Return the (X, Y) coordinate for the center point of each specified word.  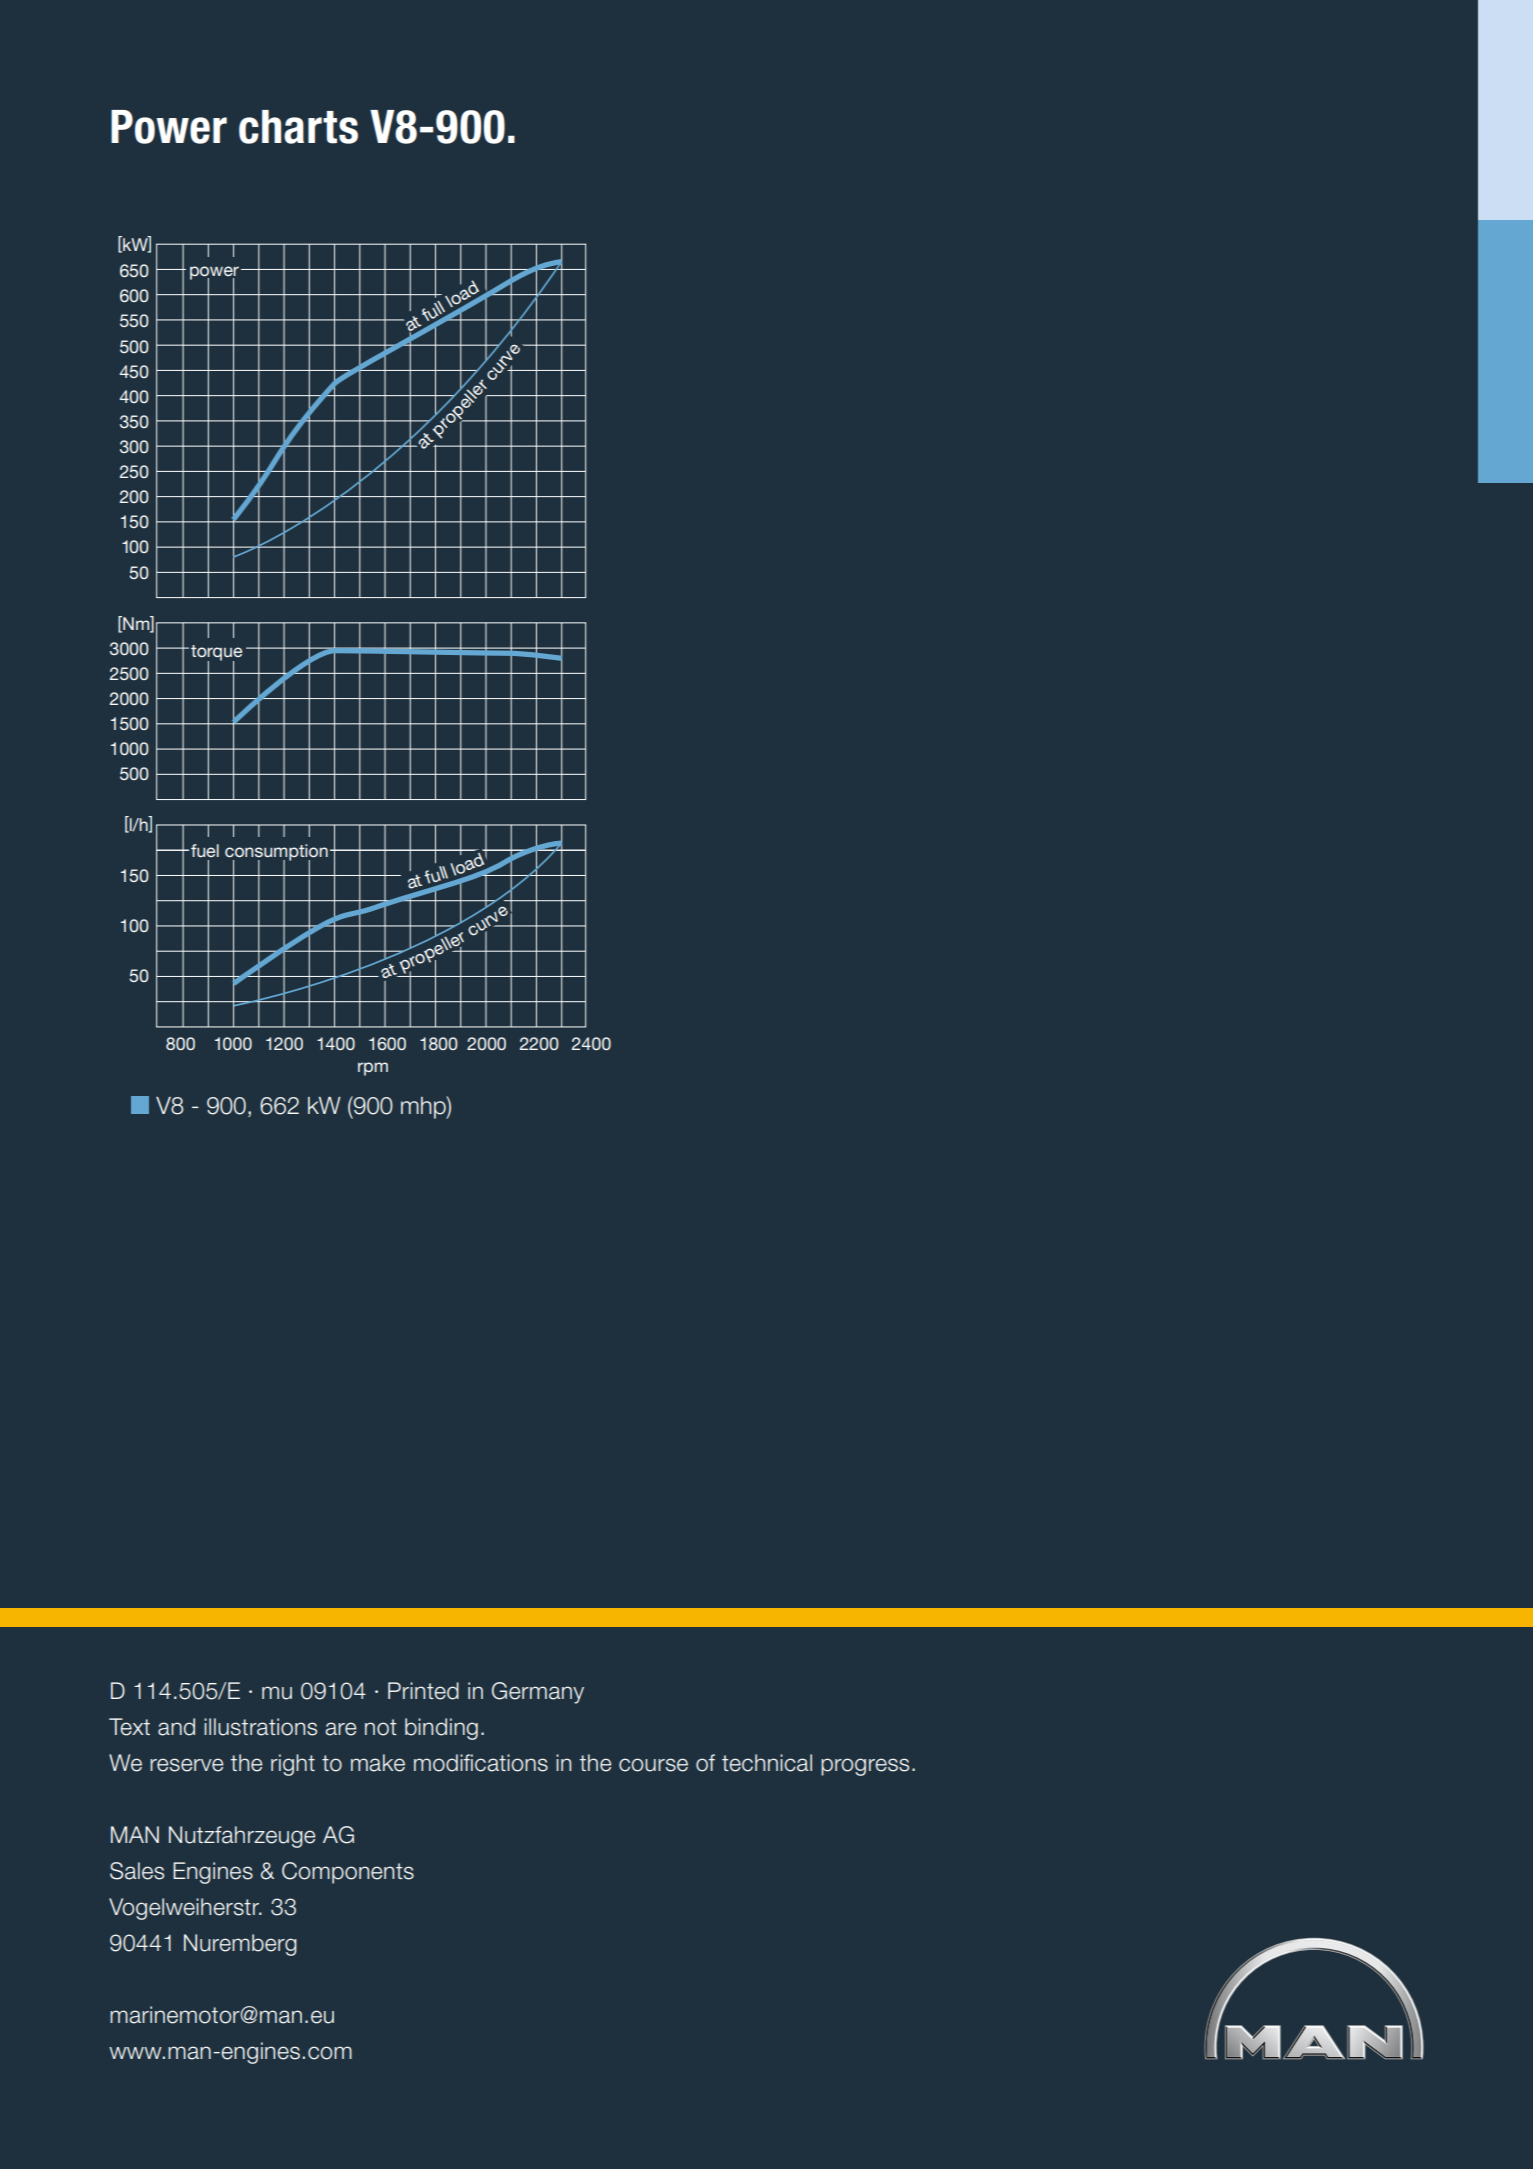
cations (511, 1763)
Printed (423, 1691)
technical (767, 1763)
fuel (205, 850)
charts (298, 127)
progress (865, 1767)
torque (216, 654)
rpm (373, 1069)
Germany (538, 1693)
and (176, 1727)
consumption (276, 853)
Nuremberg (240, 1945)
